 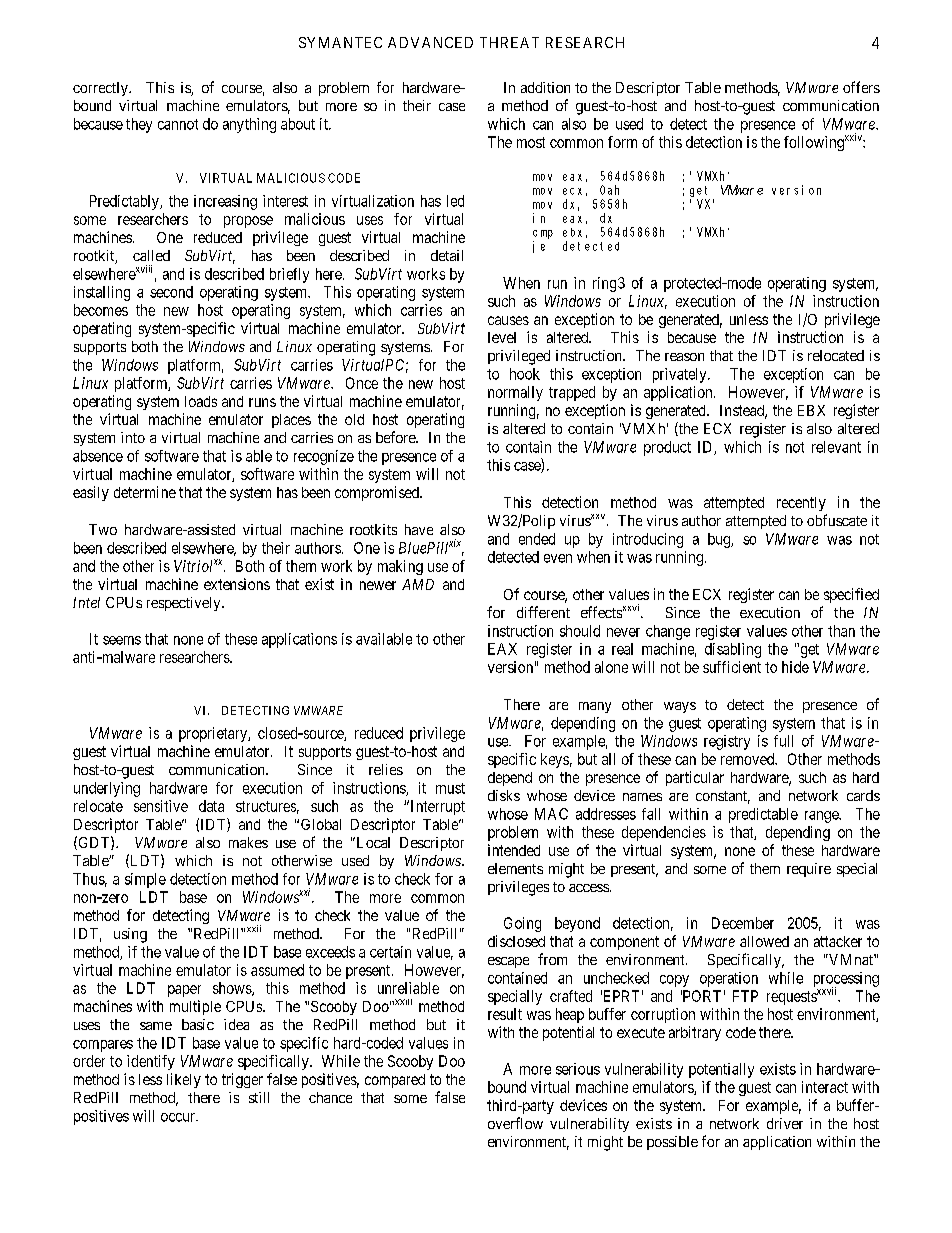 I want to click on THREAT, so click(x=509, y=42).
